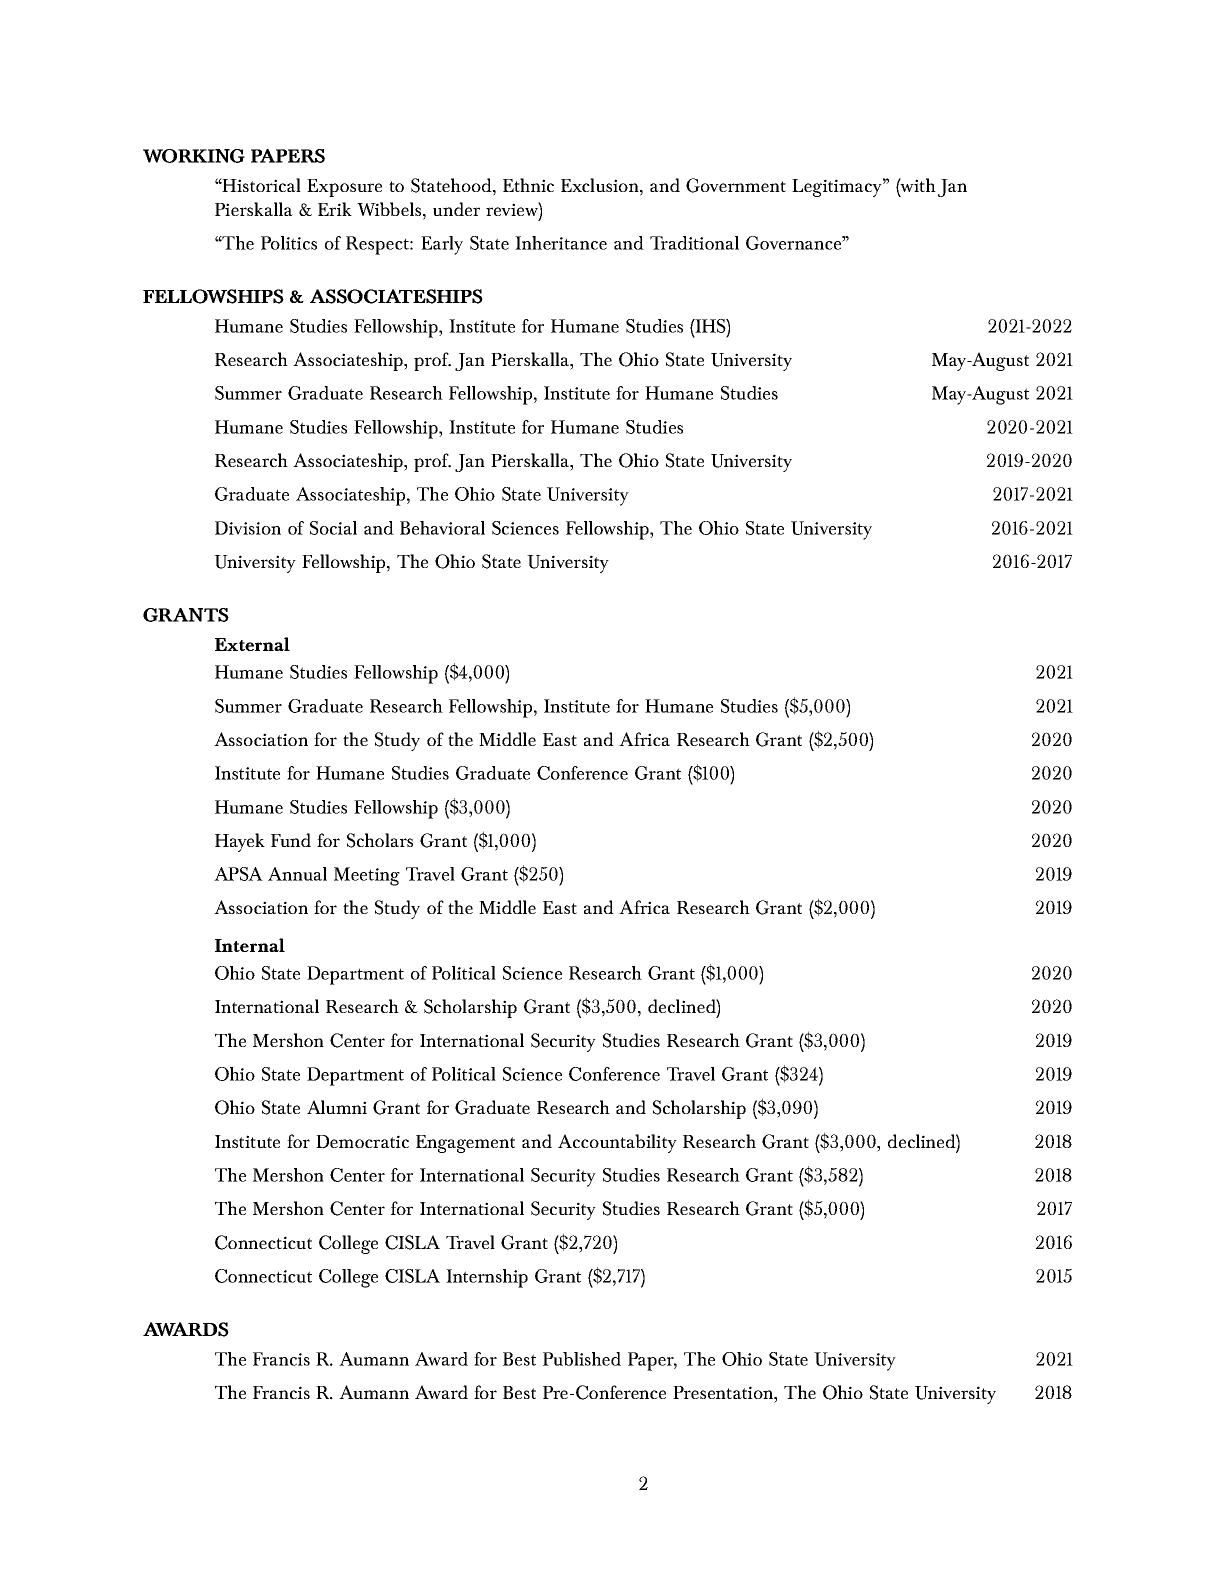  What do you see at coordinates (367, 876) in the page?
I see `Meeting` at bounding box center [367, 876].
